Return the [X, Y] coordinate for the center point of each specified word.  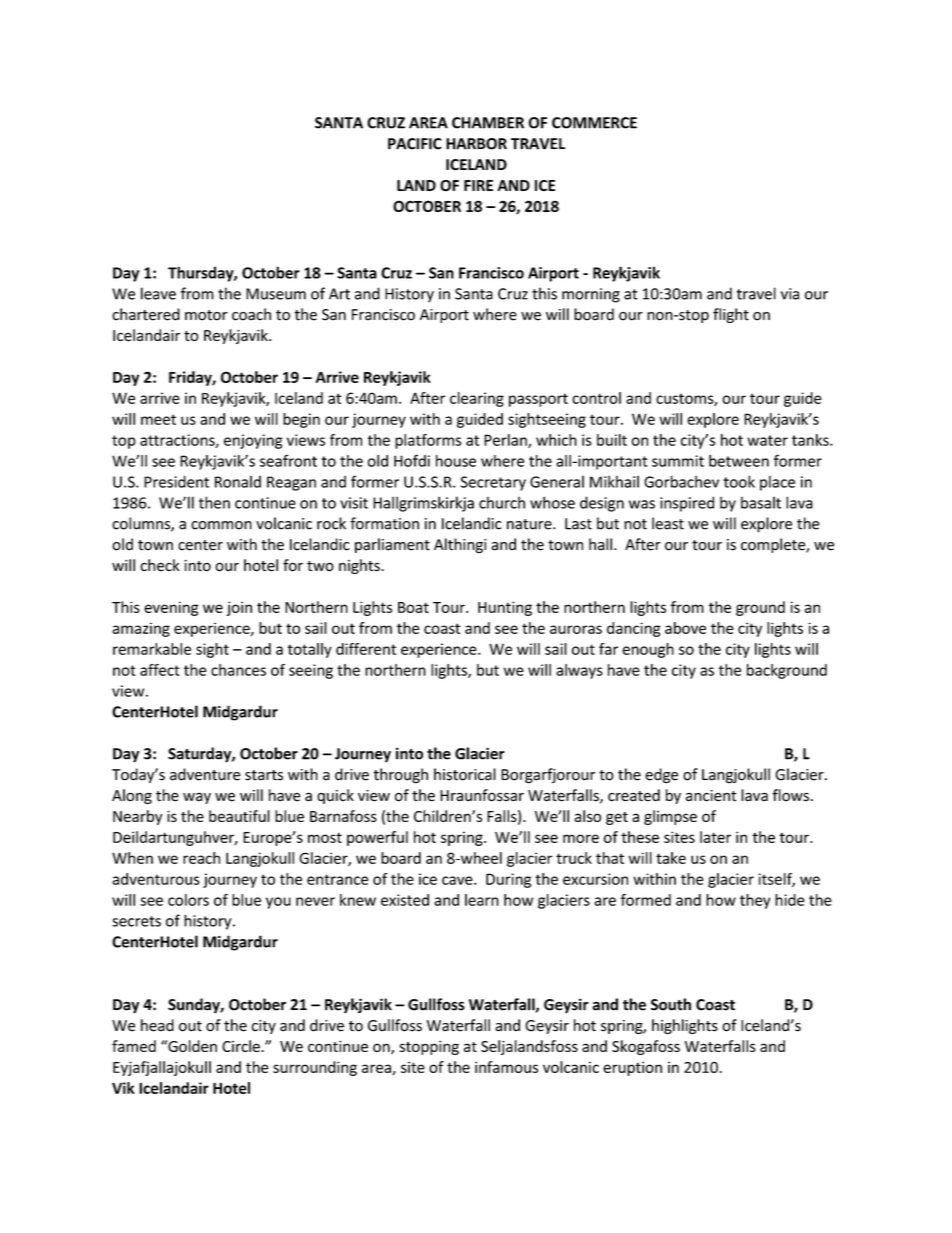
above [685, 628]
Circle [241, 1046]
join [239, 608]
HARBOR [476, 144]
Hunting [505, 608]
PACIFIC [415, 144]
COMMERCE [594, 123]
